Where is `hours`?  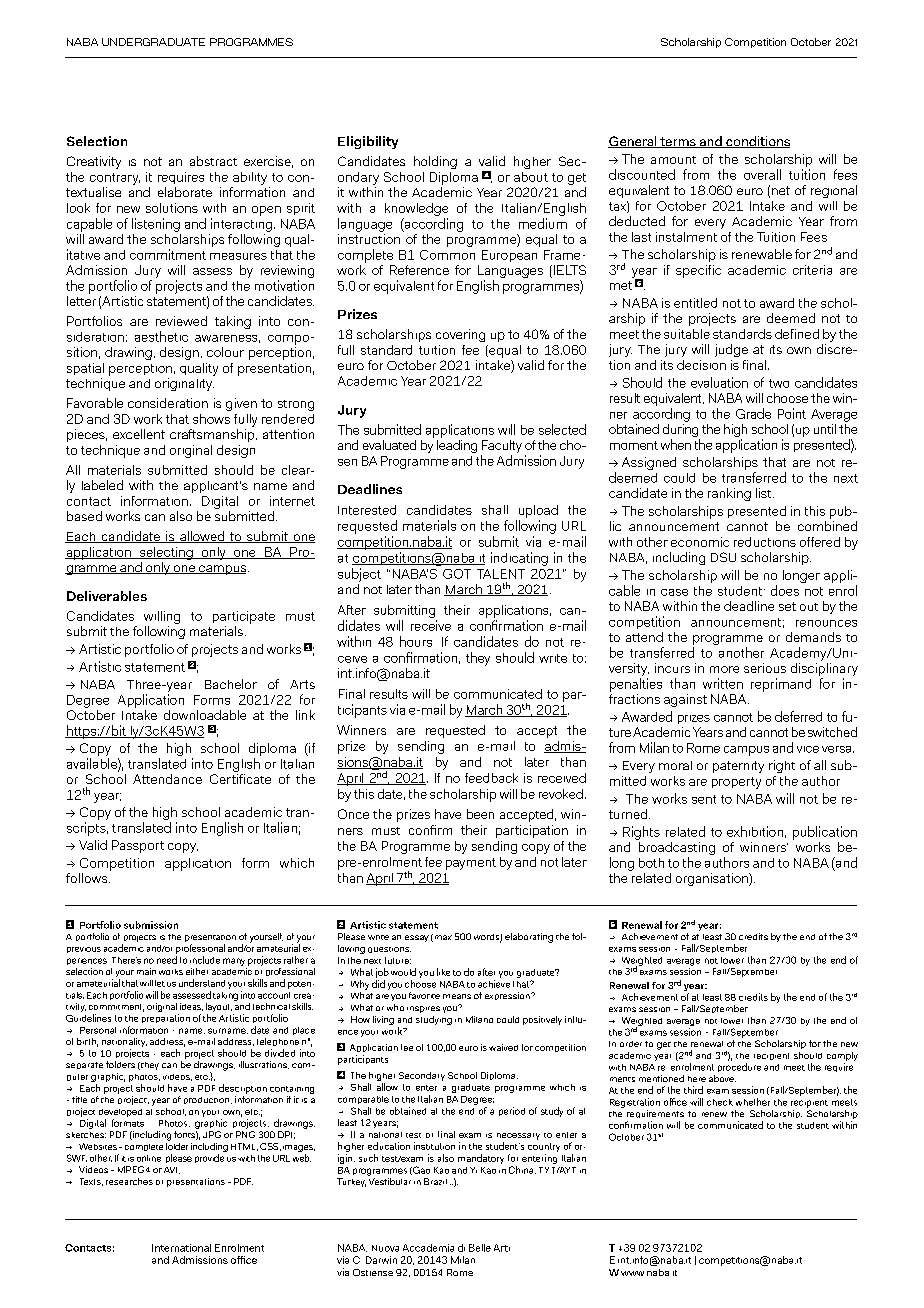 hours is located at coordinates (416, 641).
